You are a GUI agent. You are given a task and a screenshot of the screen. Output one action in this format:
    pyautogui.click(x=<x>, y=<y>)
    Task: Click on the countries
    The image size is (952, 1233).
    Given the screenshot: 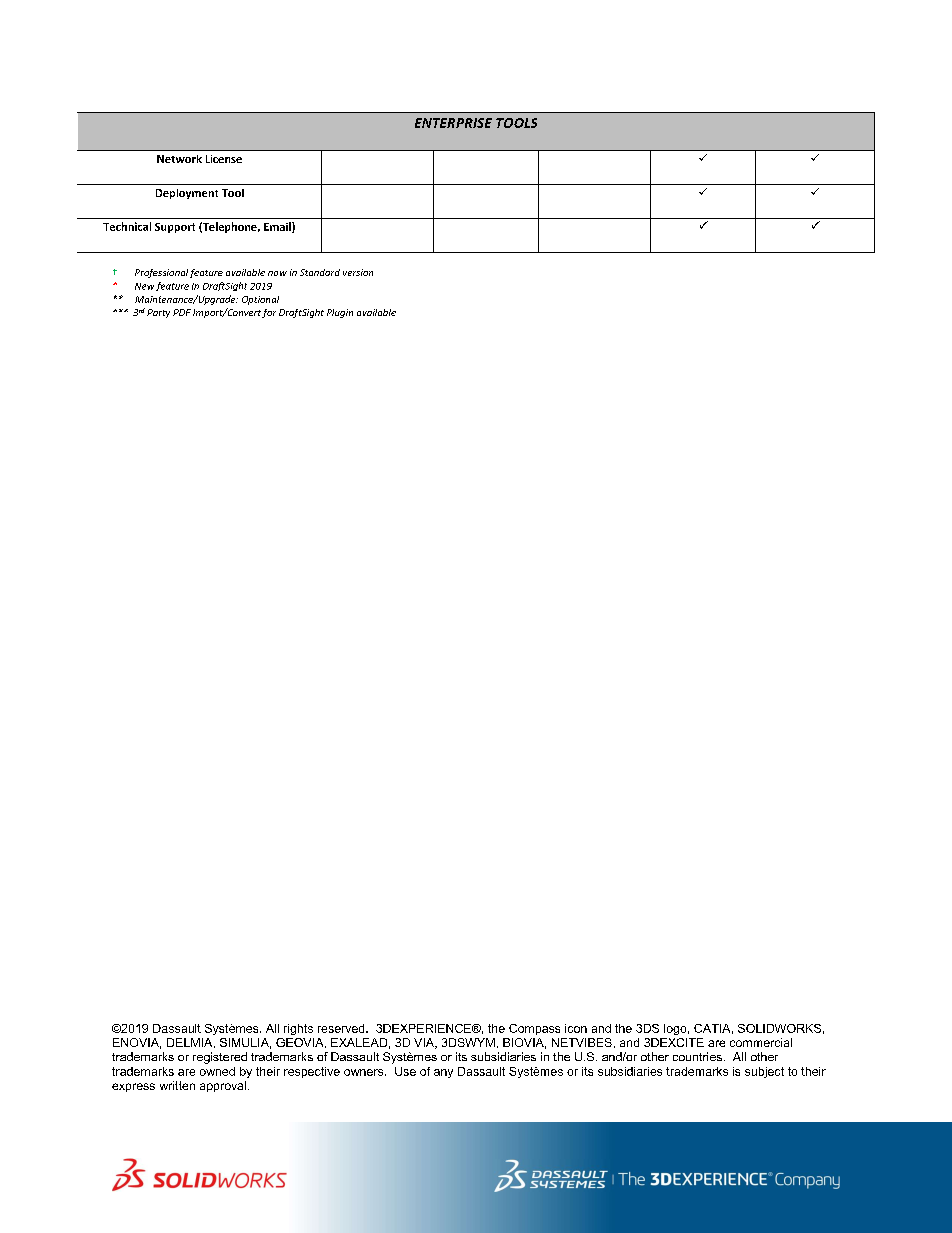 What is the action you would take?
    pyautogui.click(x=697, y=1056)
